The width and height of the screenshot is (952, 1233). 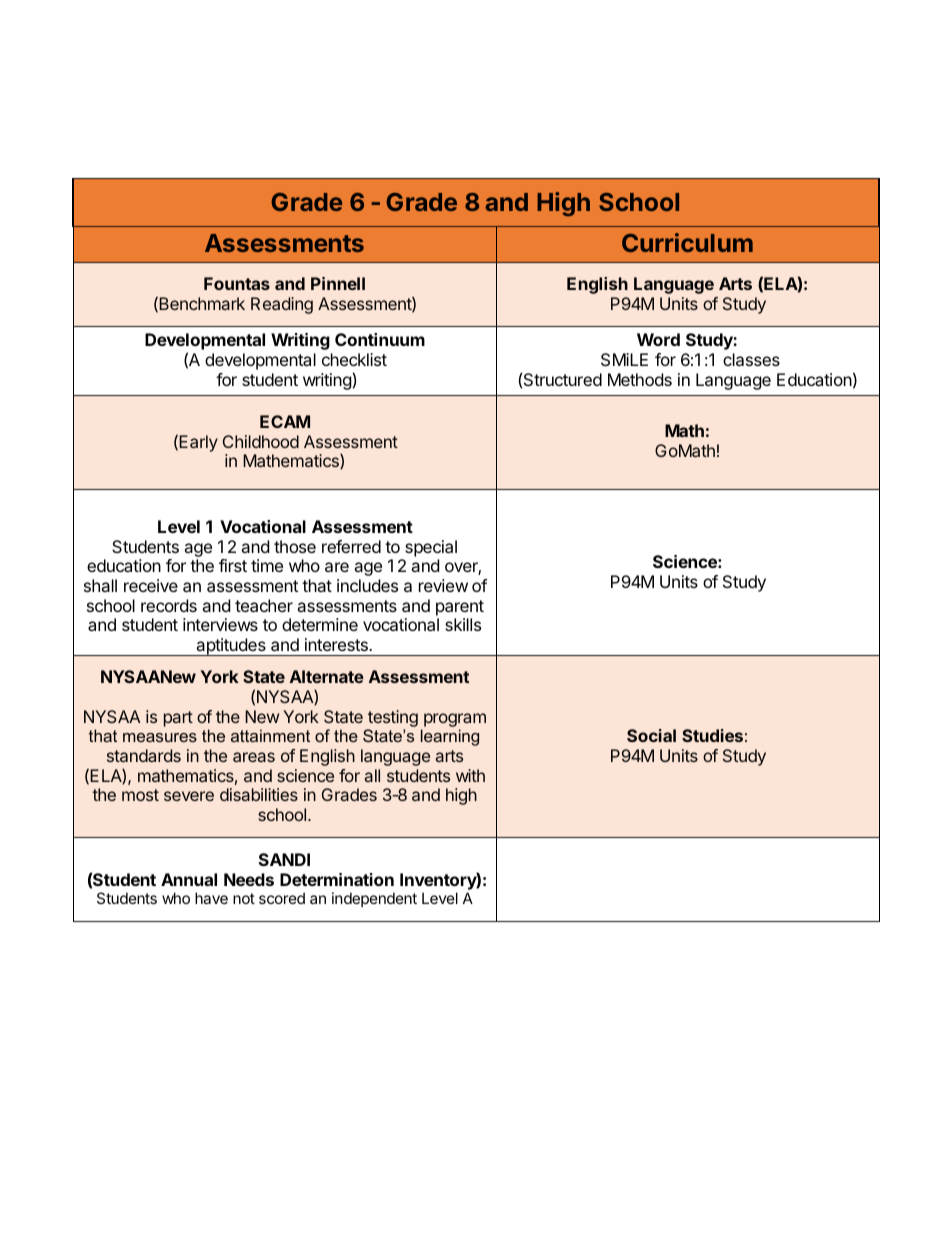 What do you see at coordinates (640, 379) in the screenshot?
I see `Methods` at bounding box center [640, 379].
